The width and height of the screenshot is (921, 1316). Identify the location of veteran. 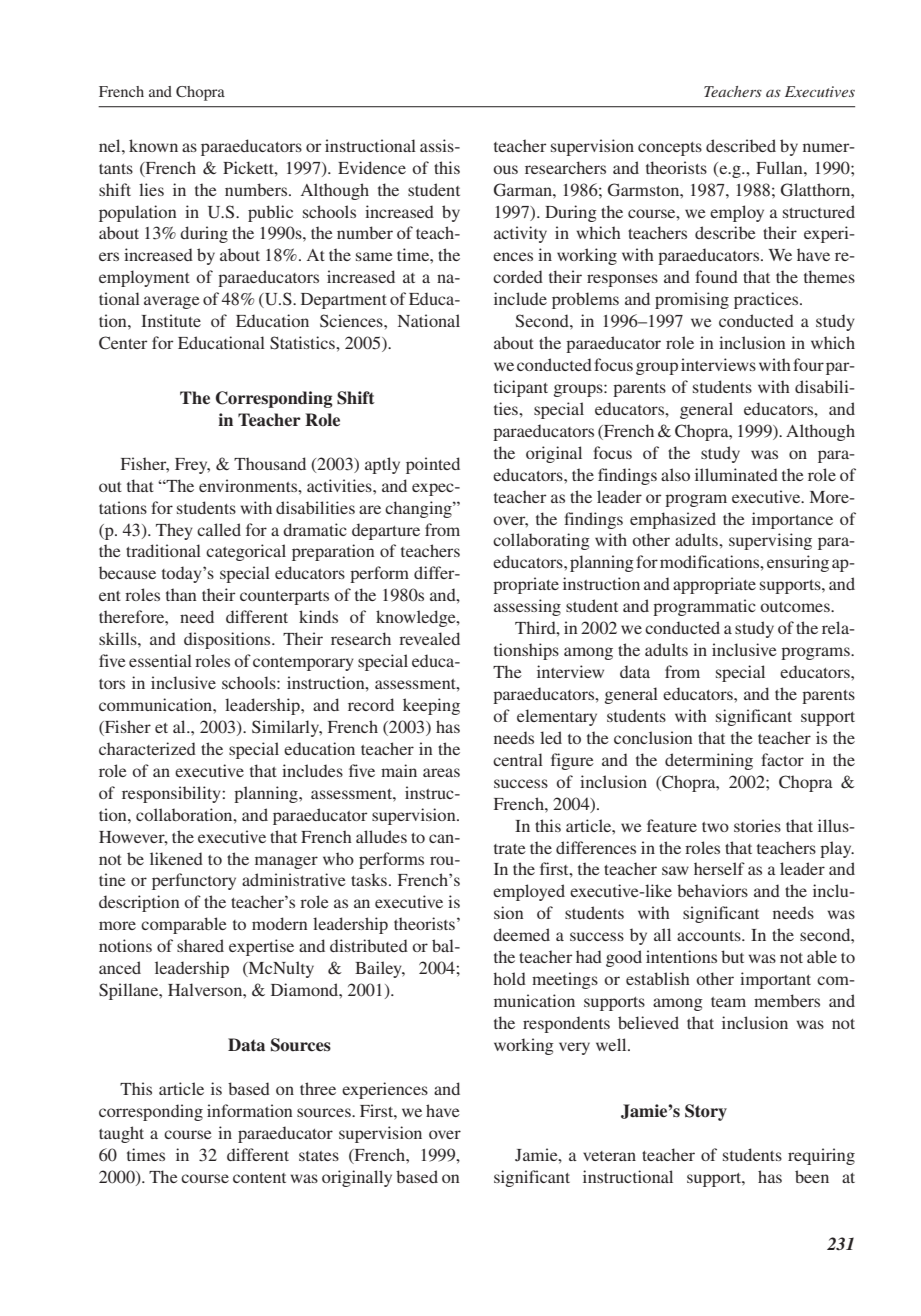
(609, 1156).
